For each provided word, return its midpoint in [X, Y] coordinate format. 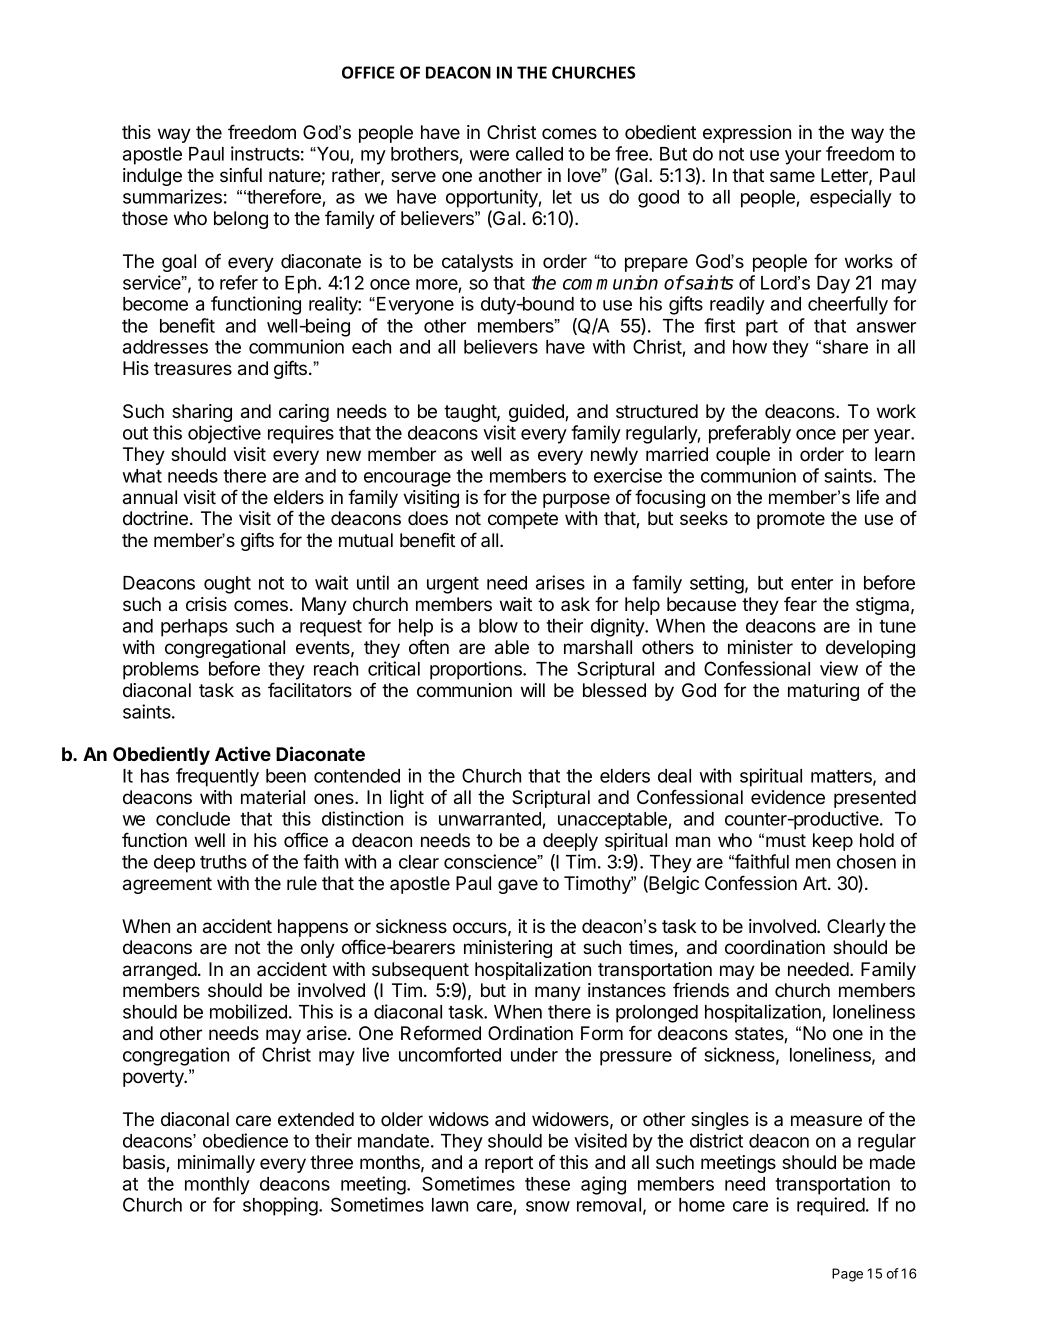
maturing [823, 692]
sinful [241, 174]
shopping [281, 1206]
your [803, 157]
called [539, 154]
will [533, 690]
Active [243, 753]
